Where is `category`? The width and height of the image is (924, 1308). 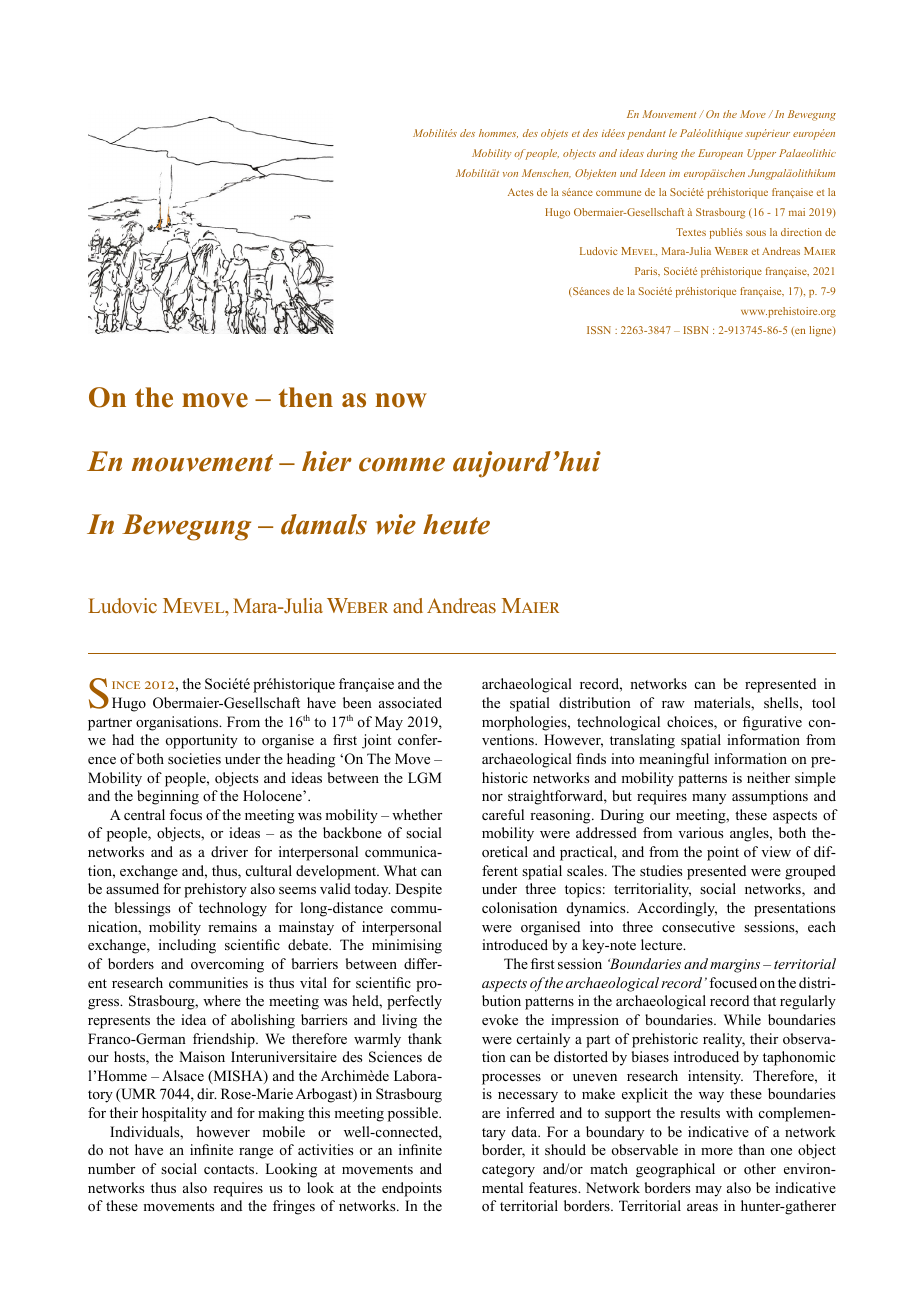
category is located at coordinates (508, 1171).
